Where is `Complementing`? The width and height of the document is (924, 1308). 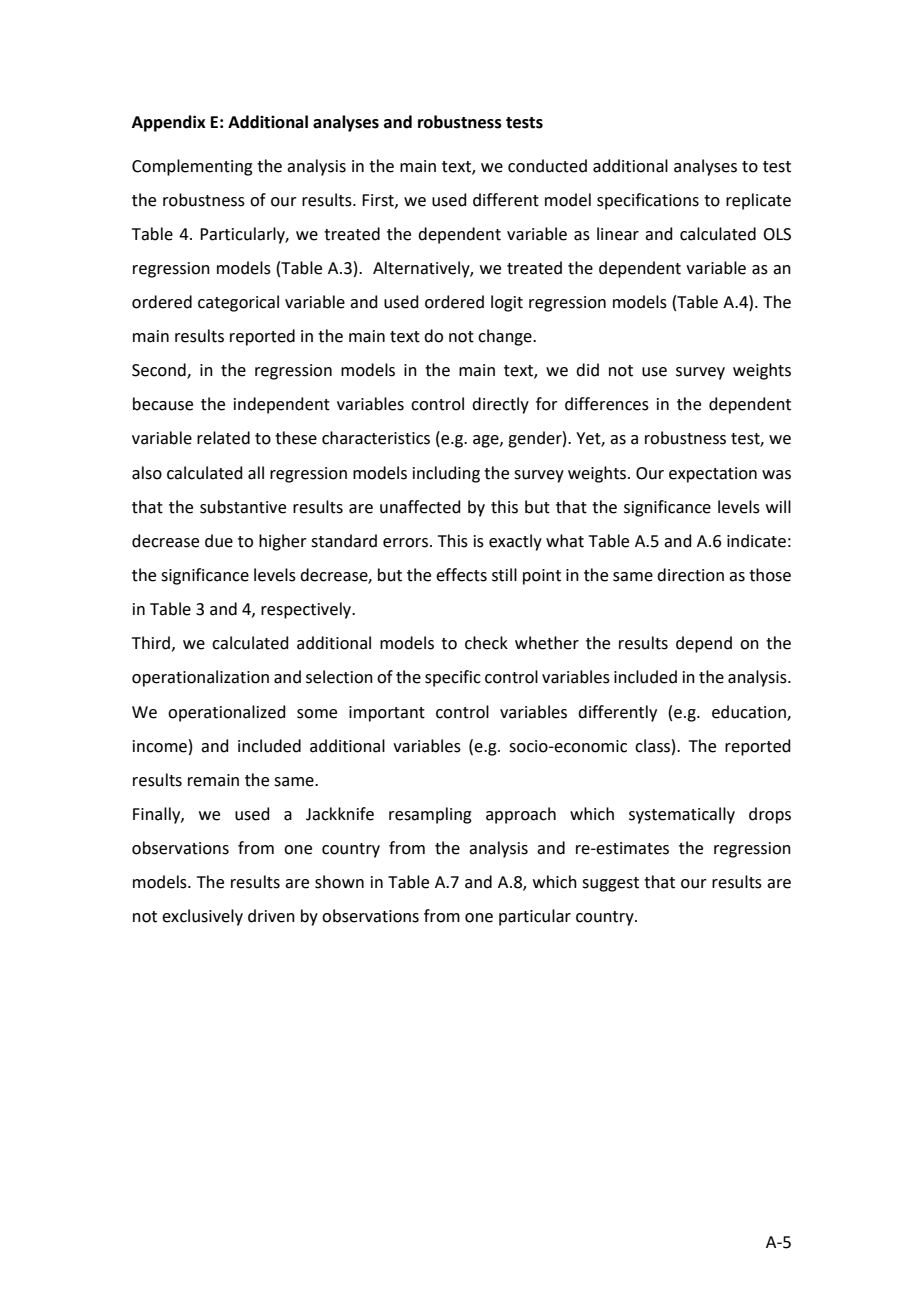
Complementing is located at coordinates (192, 167).
